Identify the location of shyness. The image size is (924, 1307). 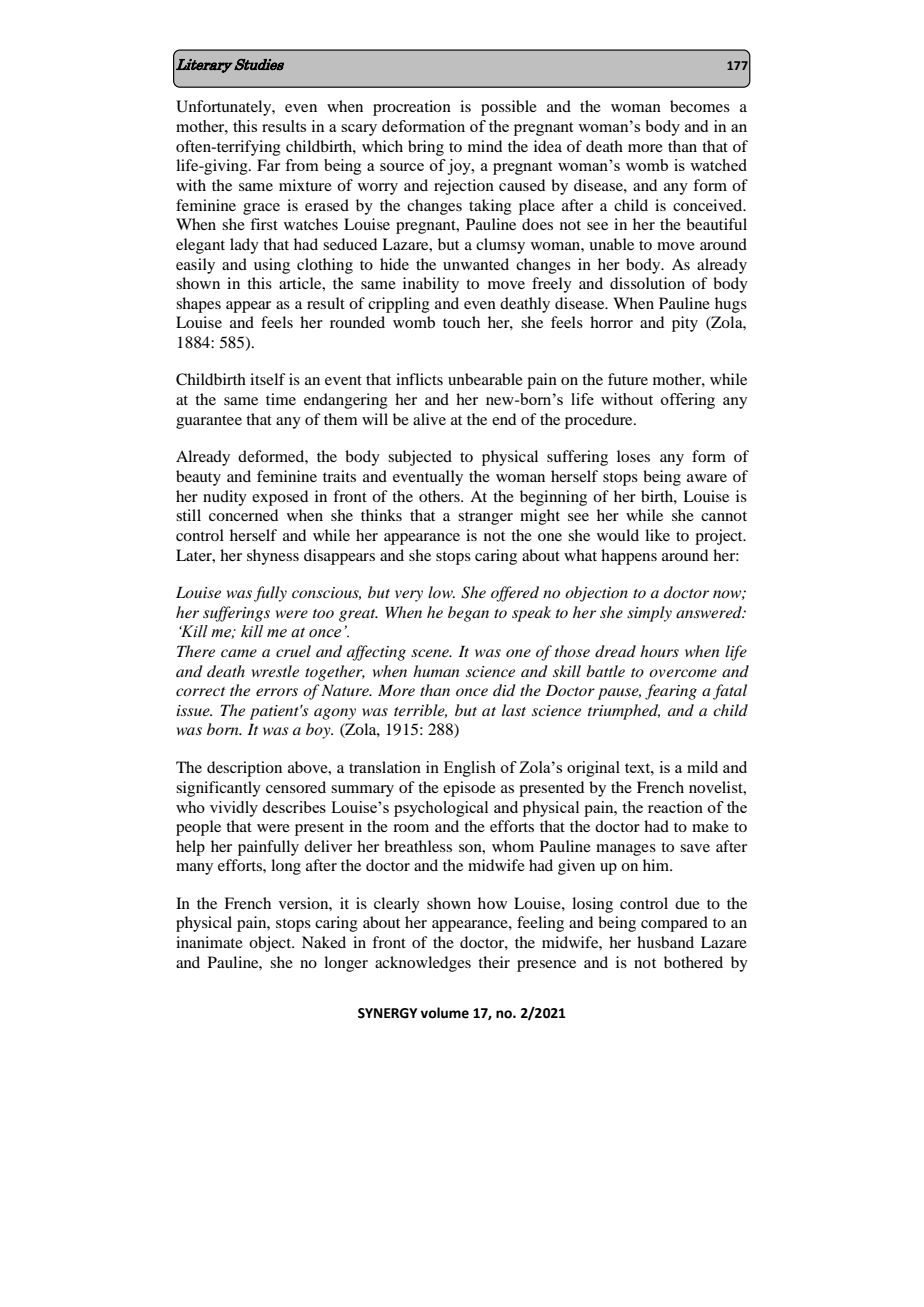
(273, 557).
